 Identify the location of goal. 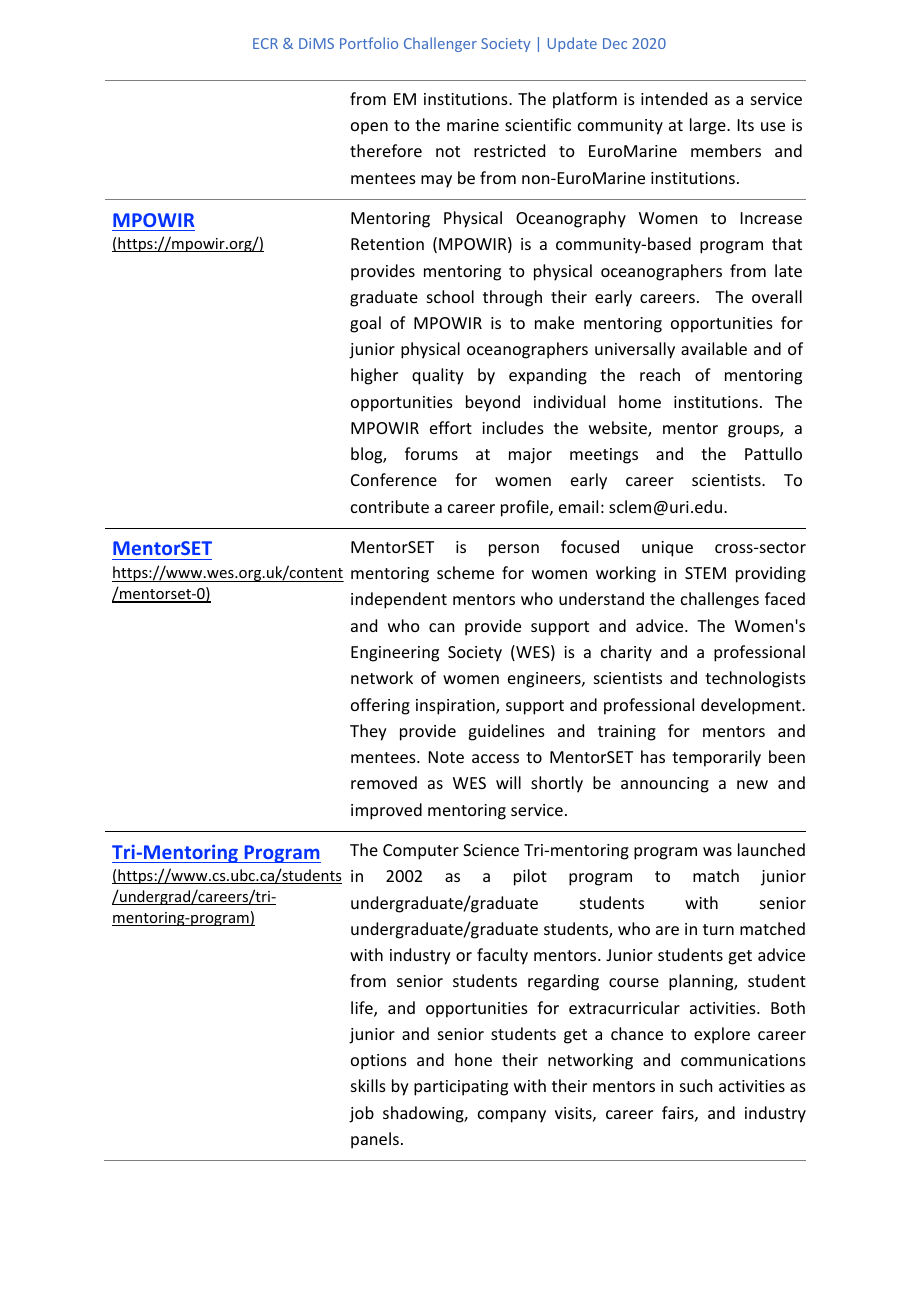
(365, 324).
